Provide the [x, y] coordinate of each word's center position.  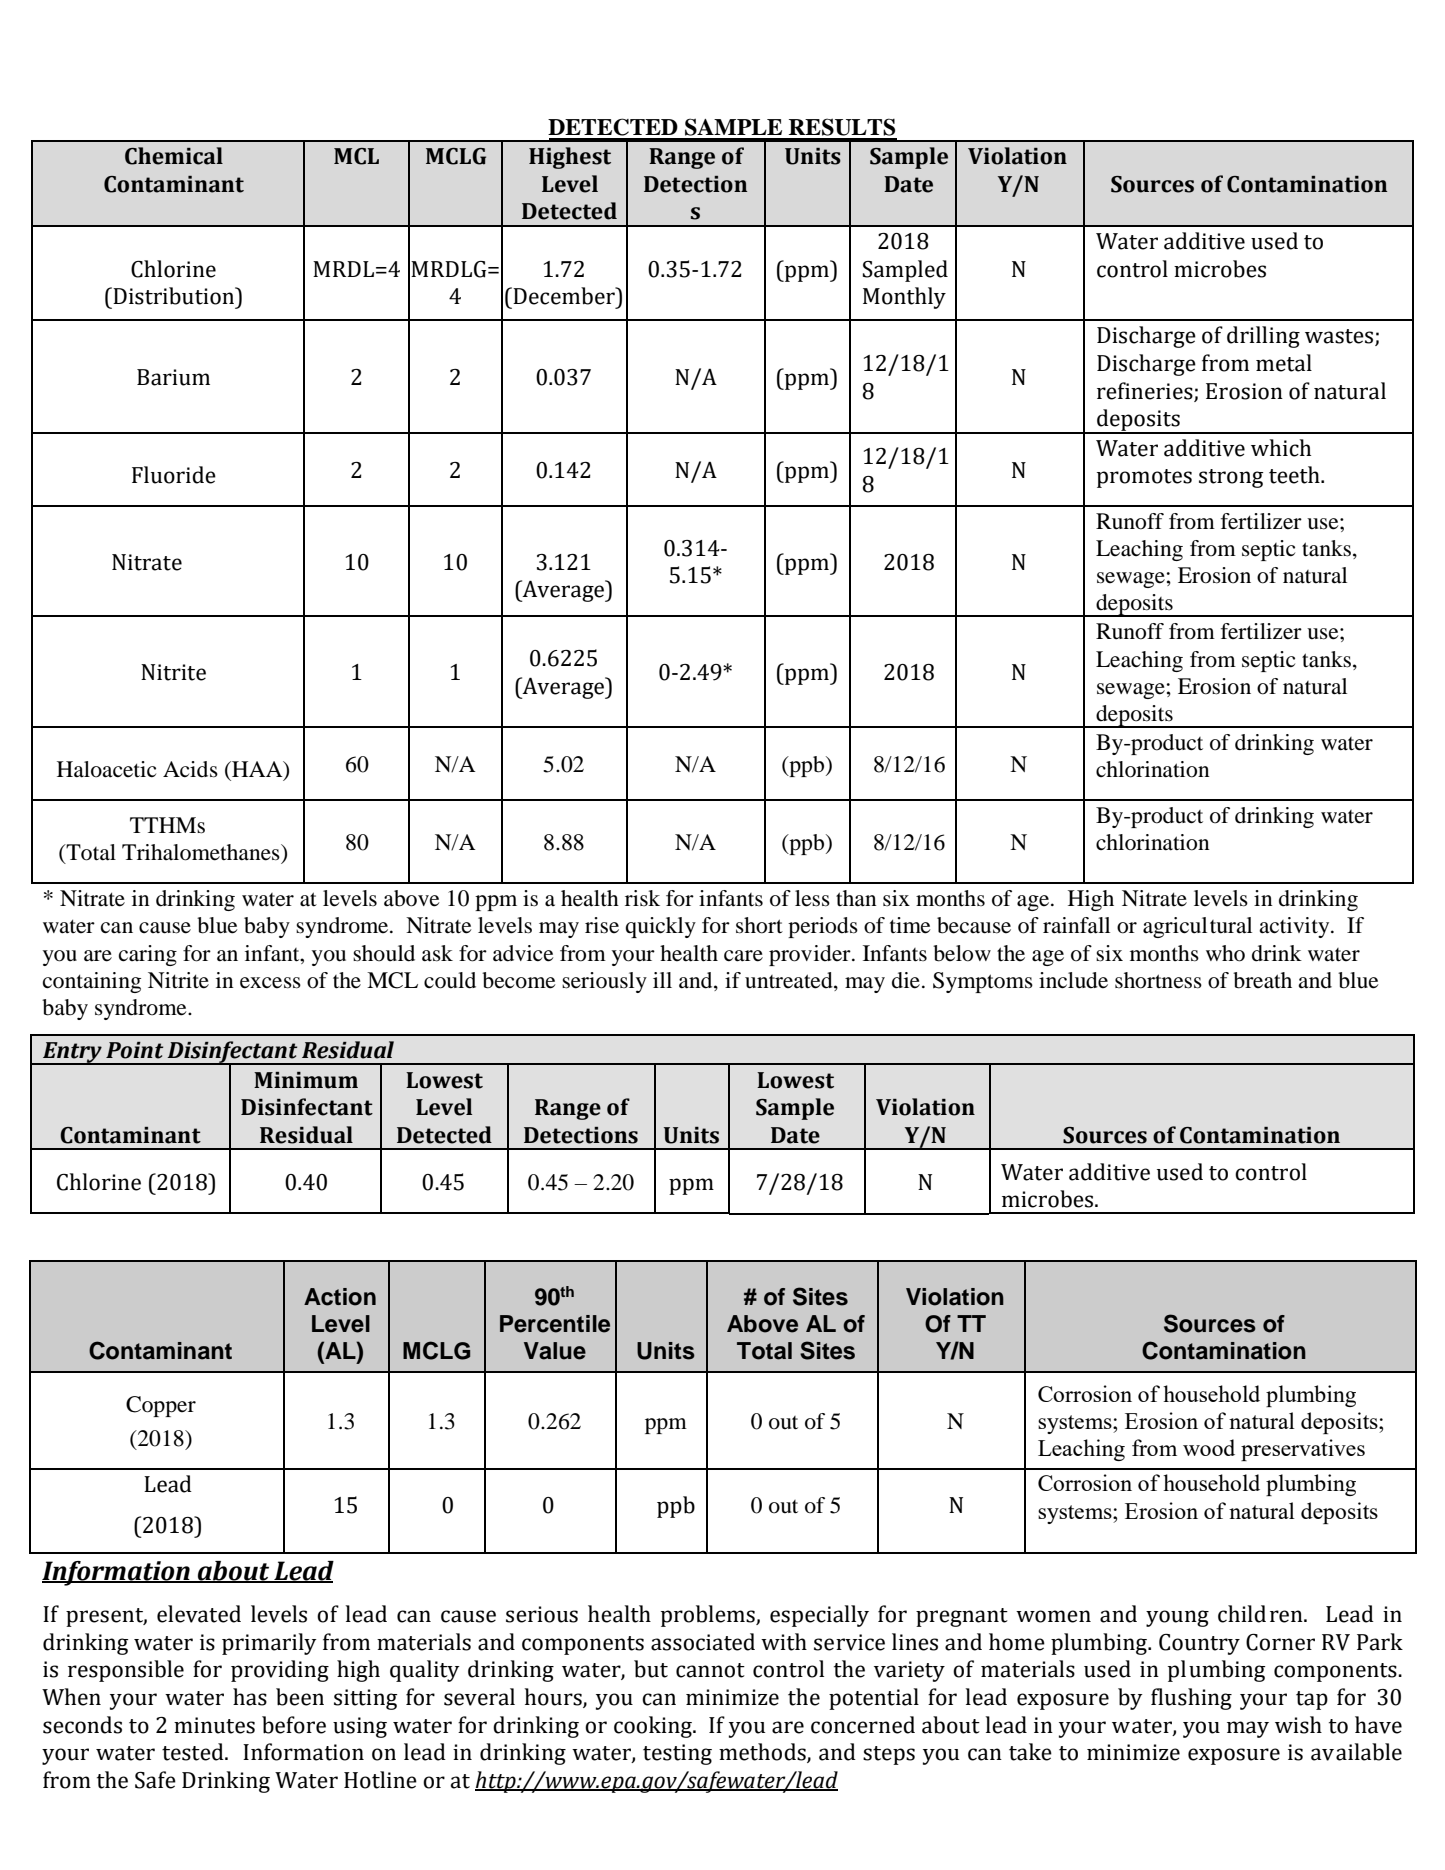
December [565, 296]
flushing [1191, 1699]
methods [763, 1753]
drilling [1263, 337]
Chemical [174, 156]
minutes [214, 1725]
